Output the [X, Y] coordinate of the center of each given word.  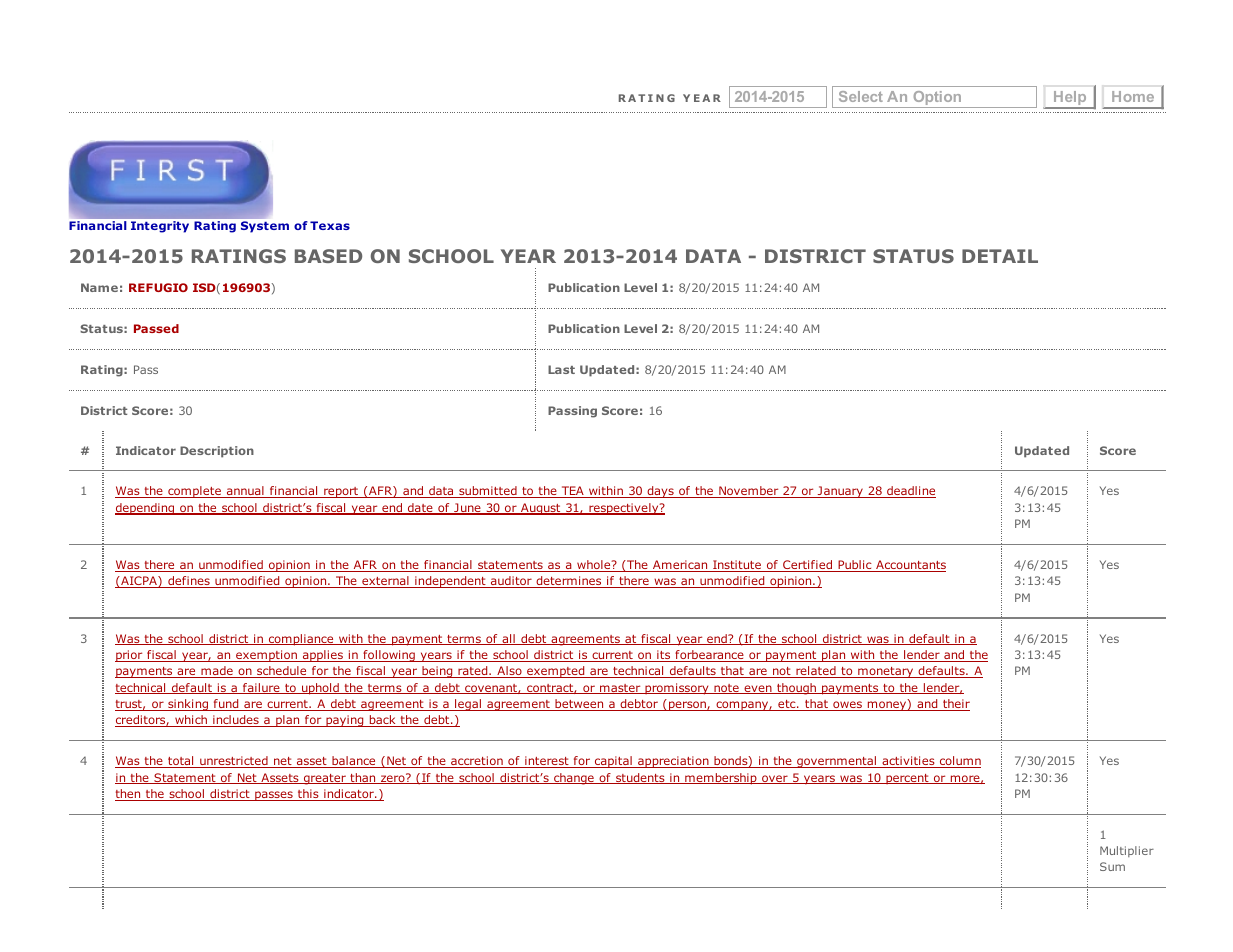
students [640, 778]
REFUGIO [158, 287]
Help [1070, 99]
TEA [572, 492]
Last [561, 369]
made [217, 672]
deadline [910, 492]
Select [861, 96]
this [308, 795]
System [265, 227]
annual [245, 492]
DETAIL [1000, 256]
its [664, 656]
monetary [886, 672]
